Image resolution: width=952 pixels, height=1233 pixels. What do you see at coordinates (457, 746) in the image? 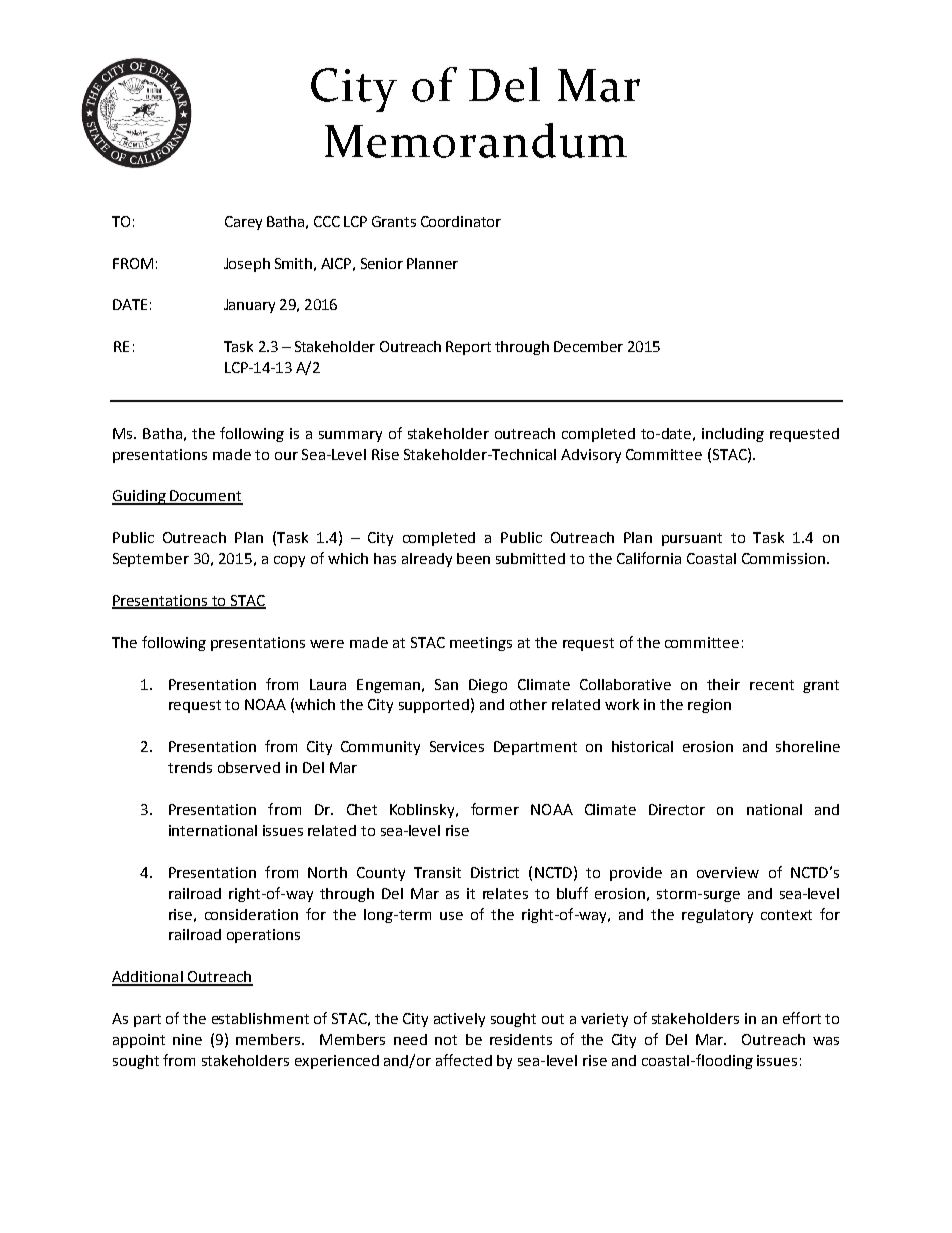
I see `Services` at bounding box center [457, 746].
